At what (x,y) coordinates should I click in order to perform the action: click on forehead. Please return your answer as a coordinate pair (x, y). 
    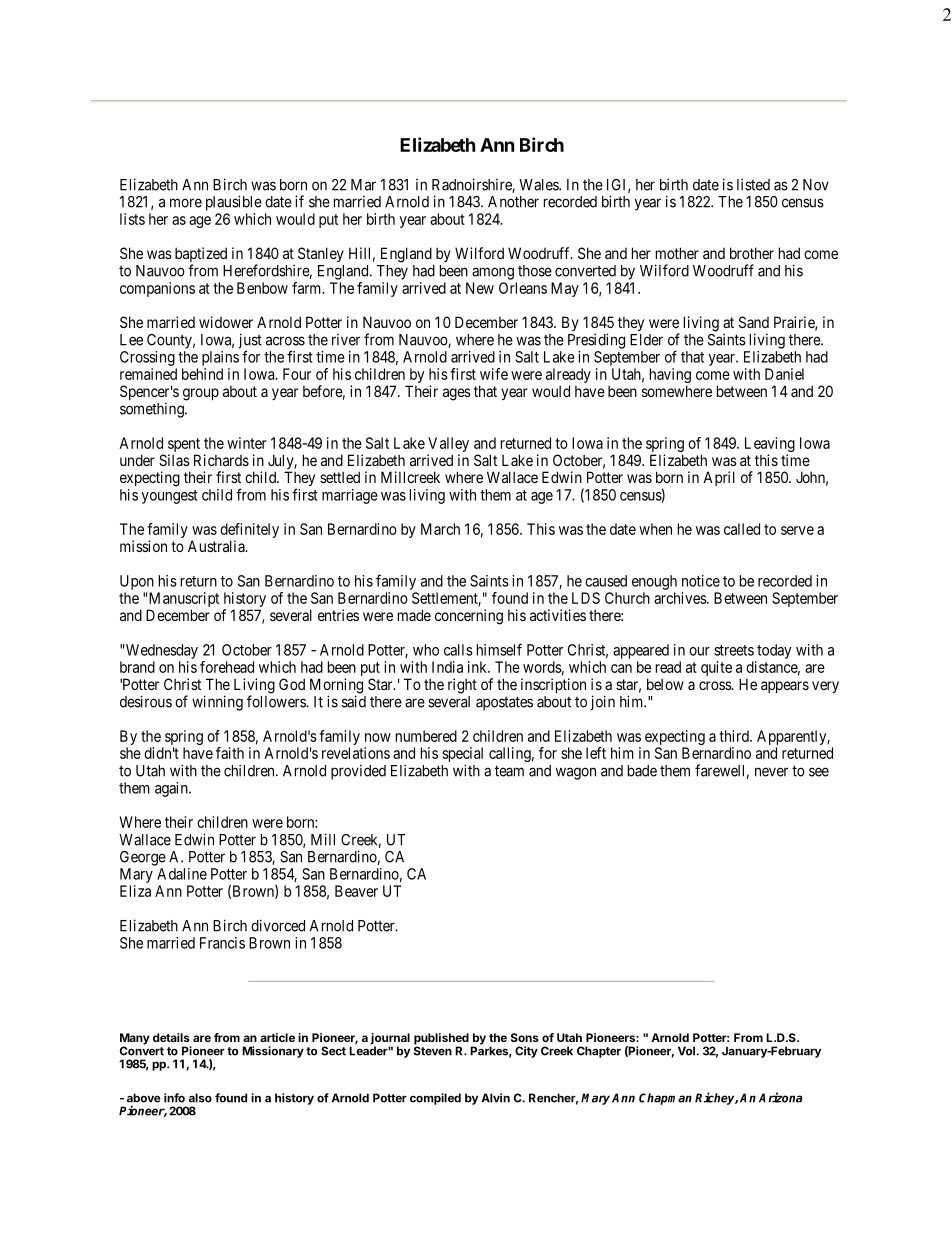
    Looking at the image, I should click on (227, 667).
